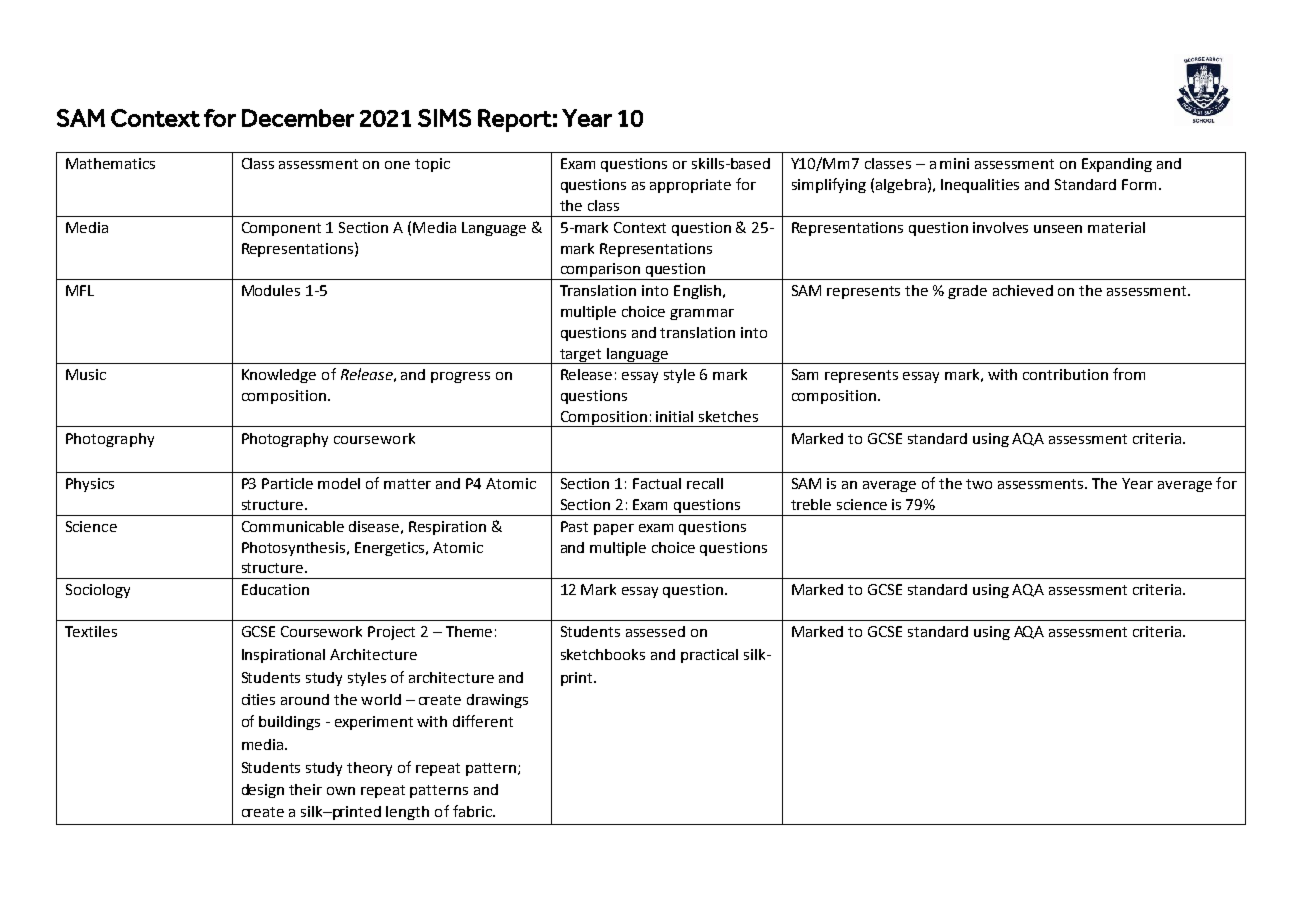  I want to click on practical, so click(709, 656).
